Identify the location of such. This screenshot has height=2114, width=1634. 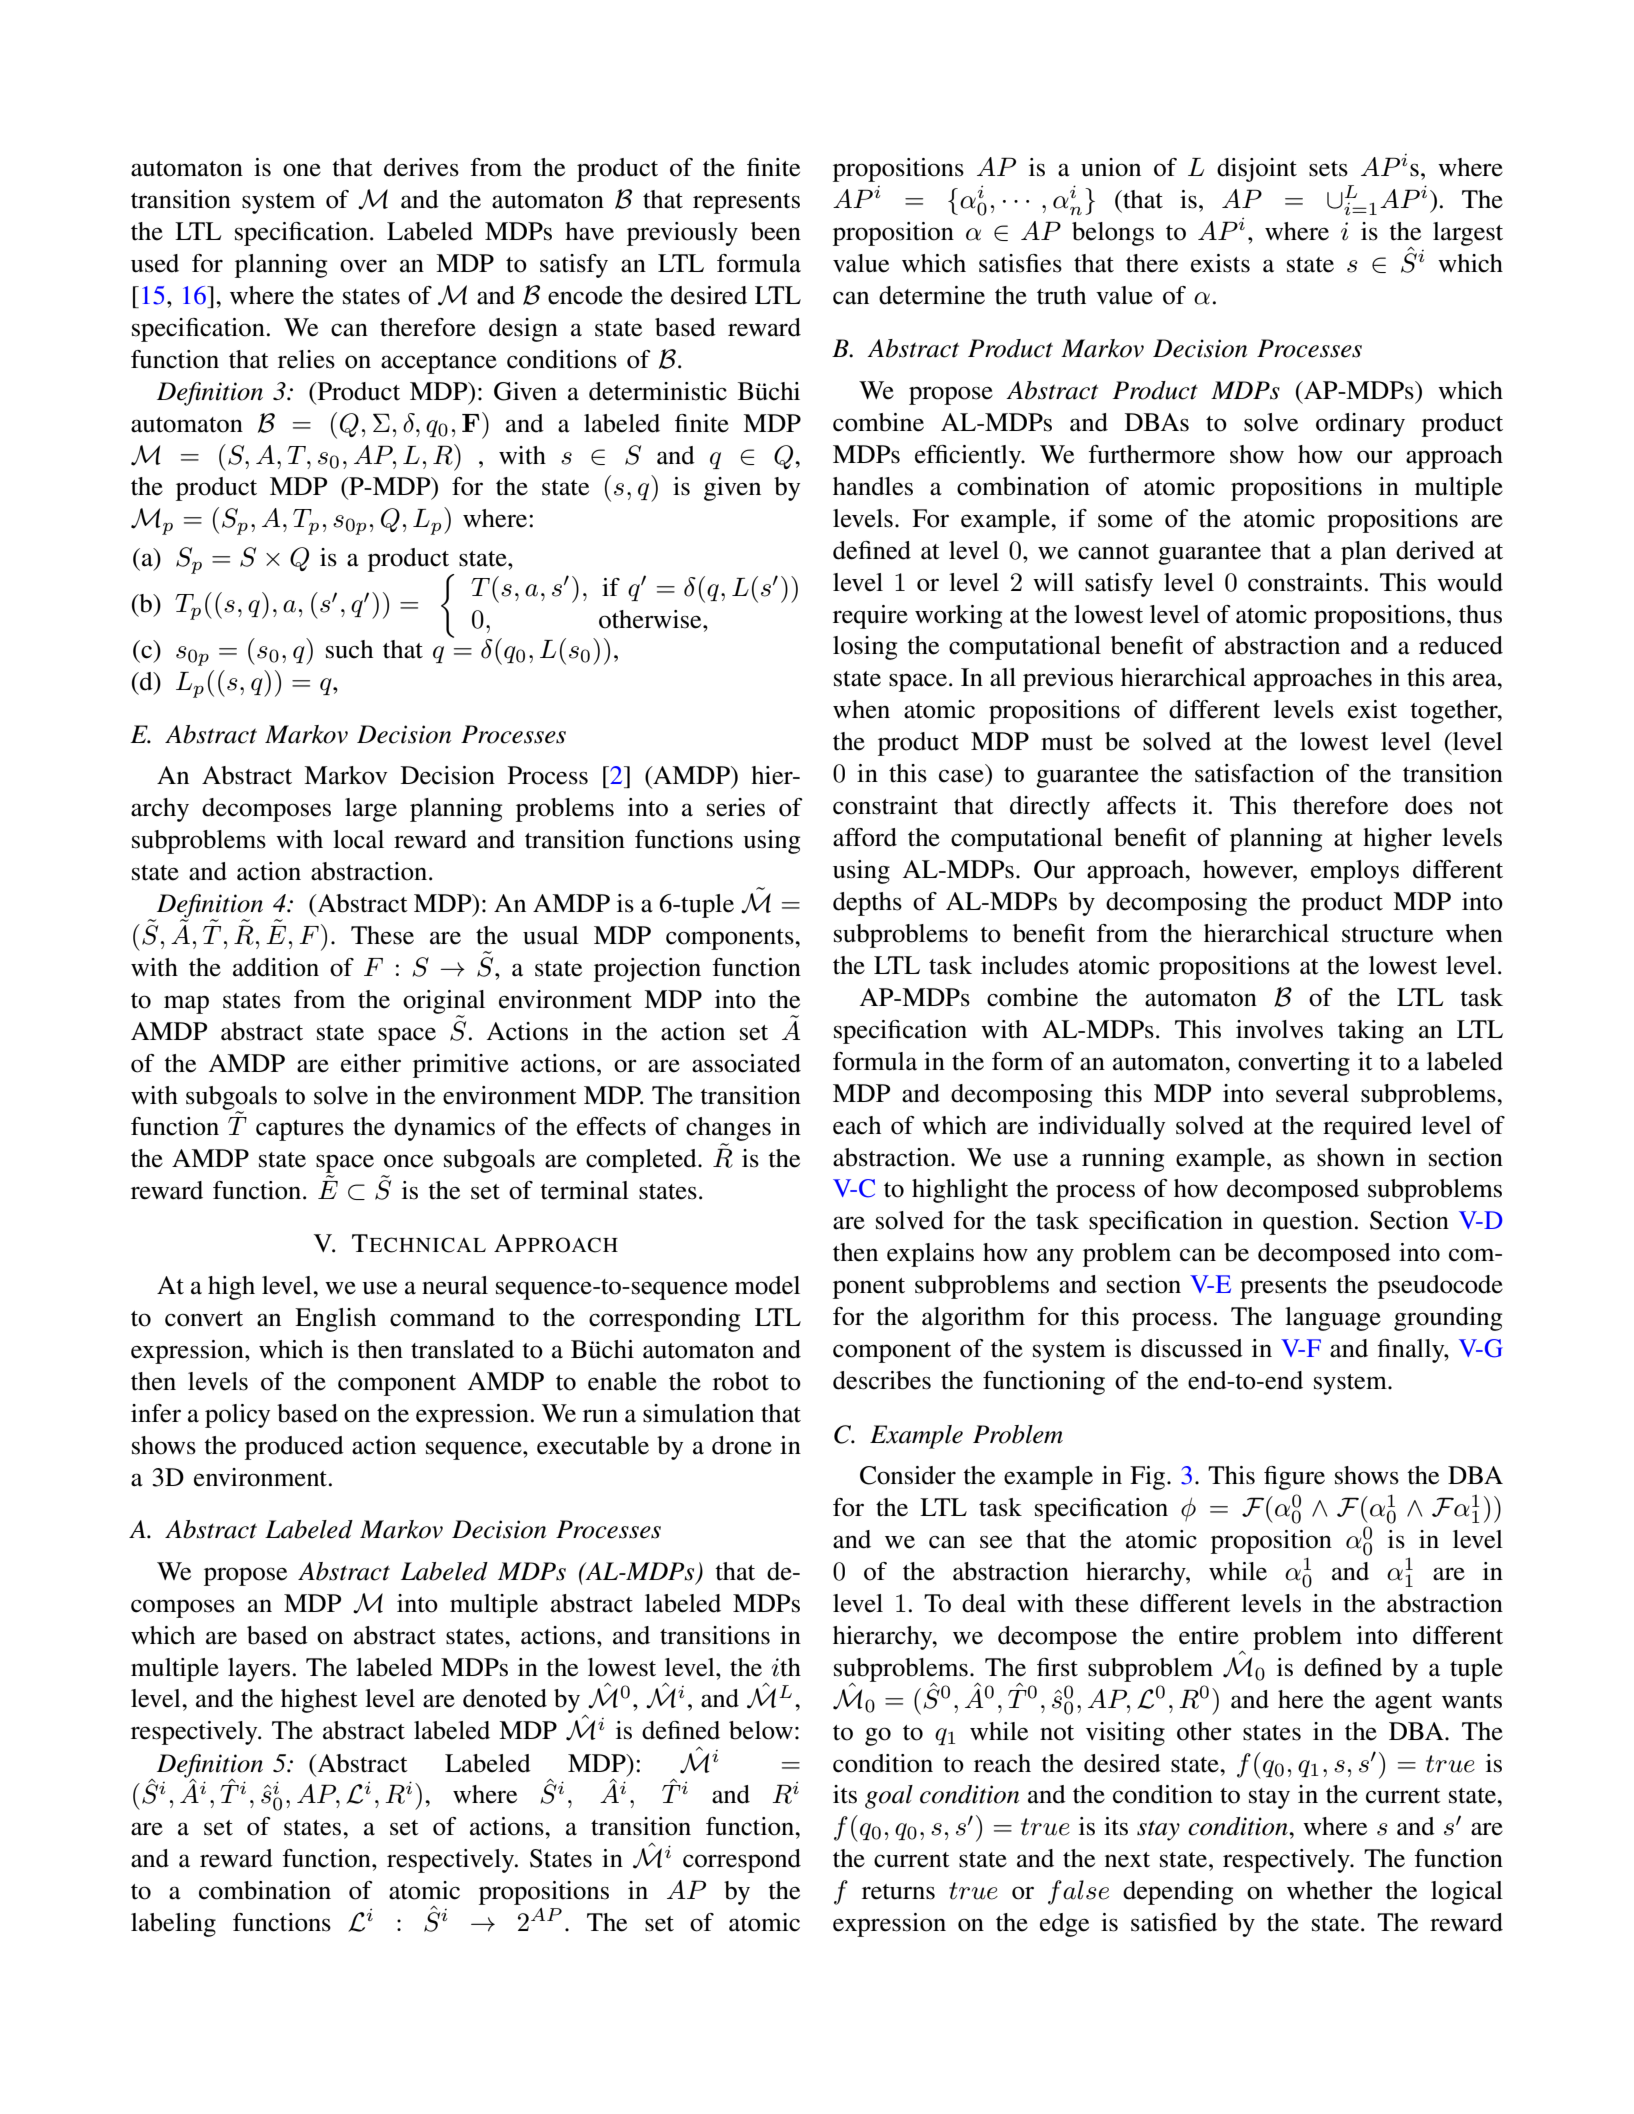
(349, 649).
